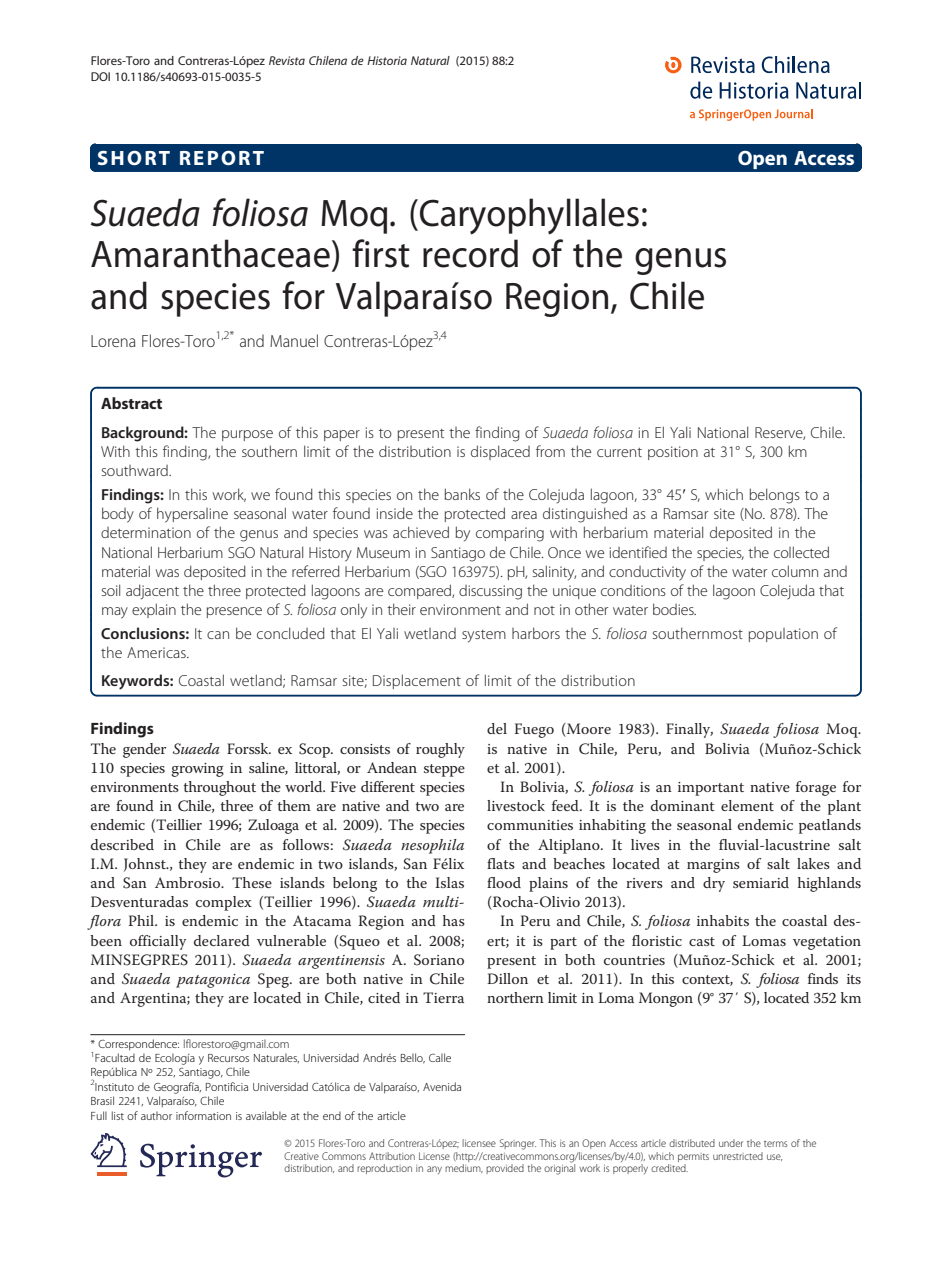 The width and height of the screenshot is (952, 1270). What do you see at coordinates (775, 1144) in the screenshot?
I see `terms` at bounding box center [775, 1144].
